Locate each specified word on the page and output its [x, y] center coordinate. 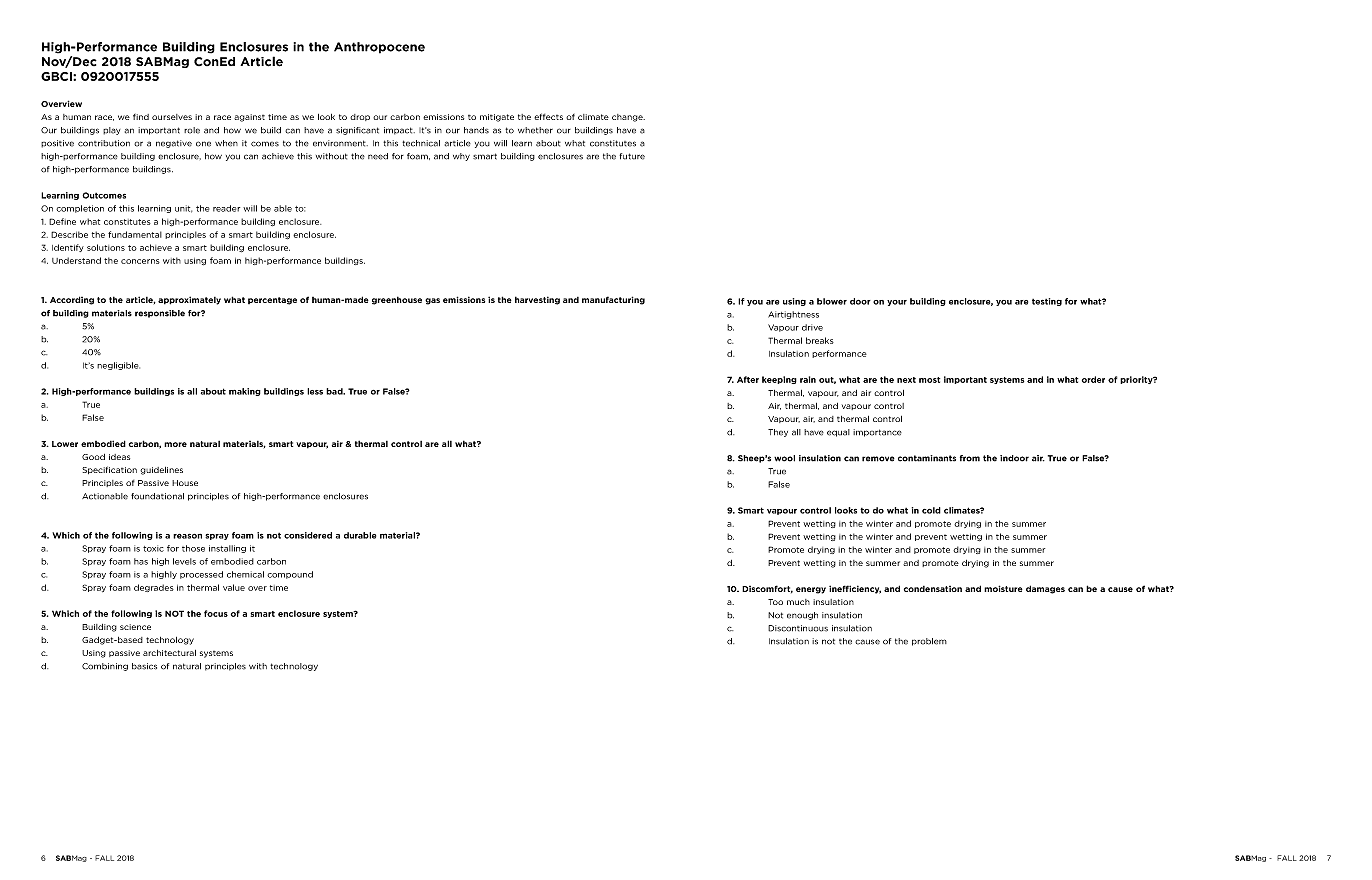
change [628, 118]
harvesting [537, 300]
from [970, 458]
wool [784, 458]
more [175, 444]
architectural [169, 653]
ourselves [172, 117]
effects [548, 116]
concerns [140, 261]
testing [1047, 302]
